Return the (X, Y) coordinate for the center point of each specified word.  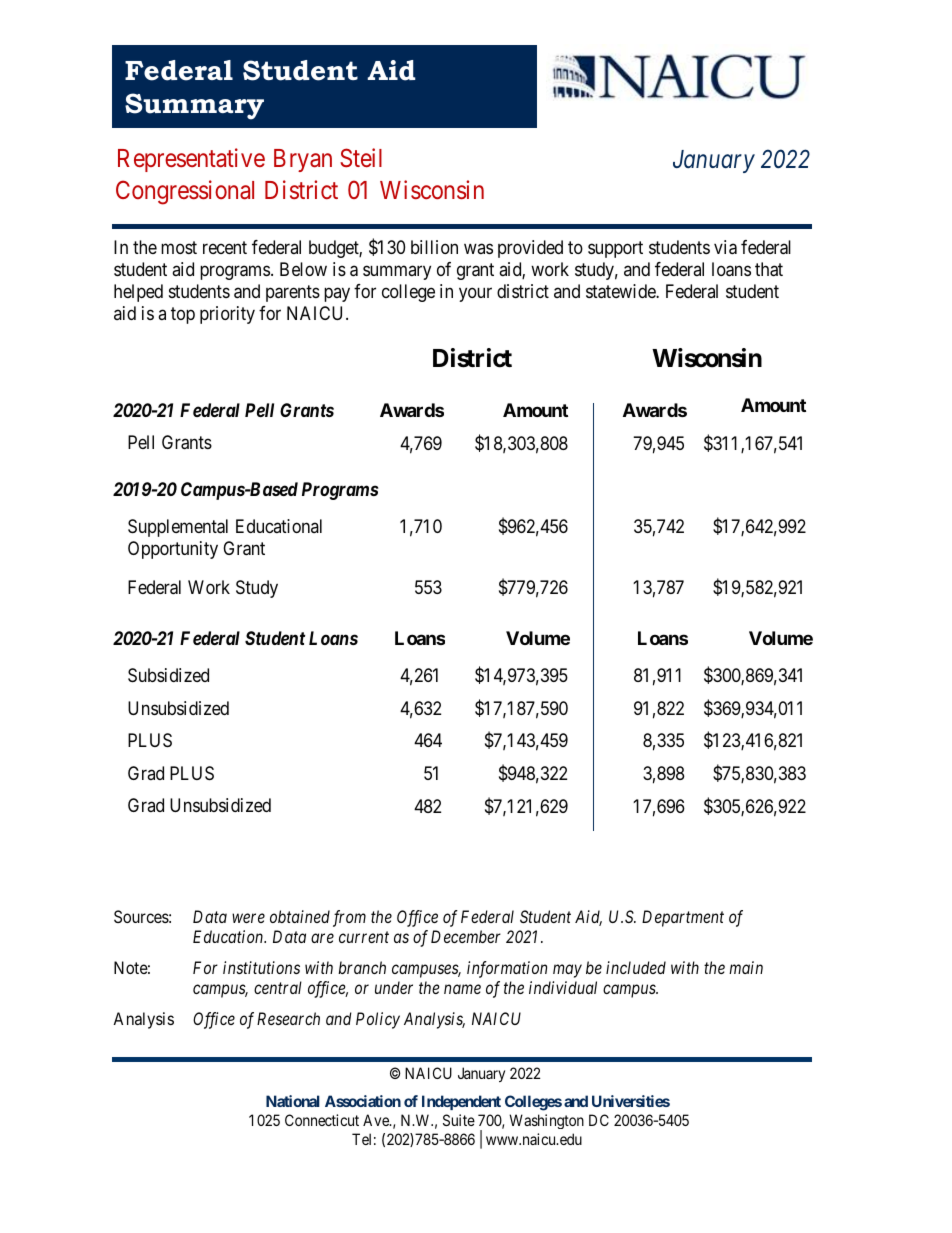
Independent (461, 1102)
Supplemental (178, 528)
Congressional (185, 192)
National (293, 1101)
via (725, 247)
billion (434, 247)
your (475, 294)
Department (683, 918)
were (248, 918)
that (769, 269)
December (466, 936)
